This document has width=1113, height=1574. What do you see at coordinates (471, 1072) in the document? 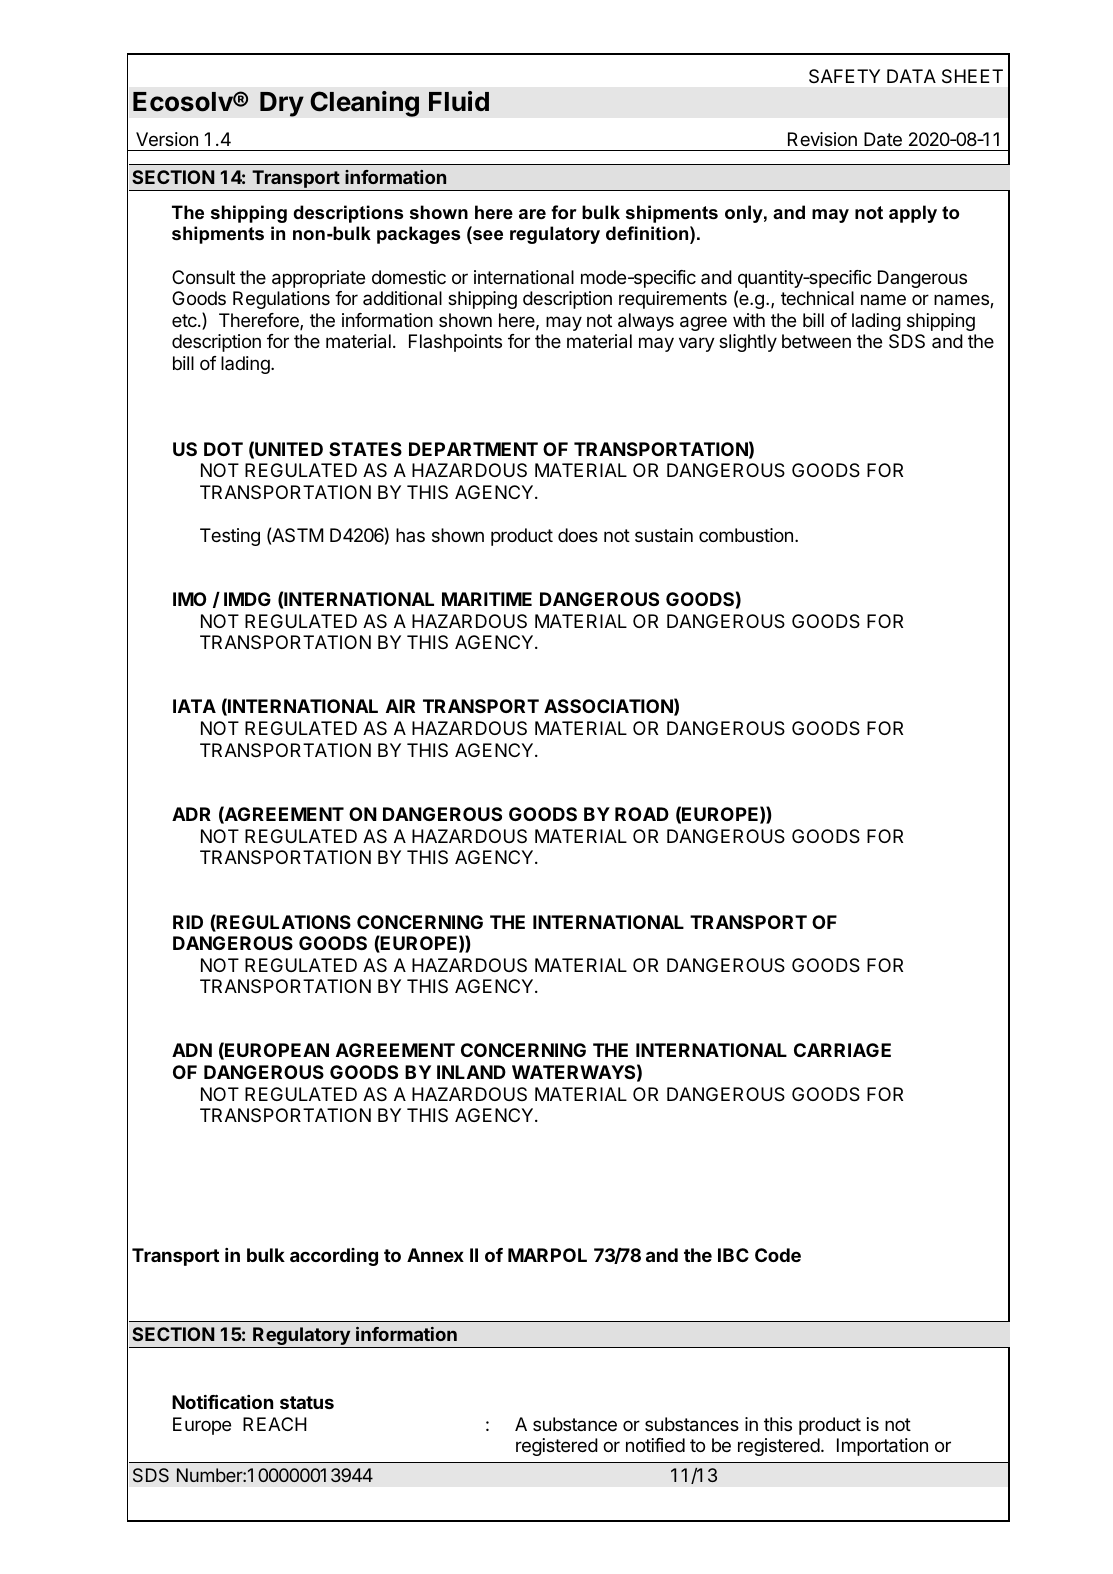
I see `INLAND` at bounding box center [471, 1072].
